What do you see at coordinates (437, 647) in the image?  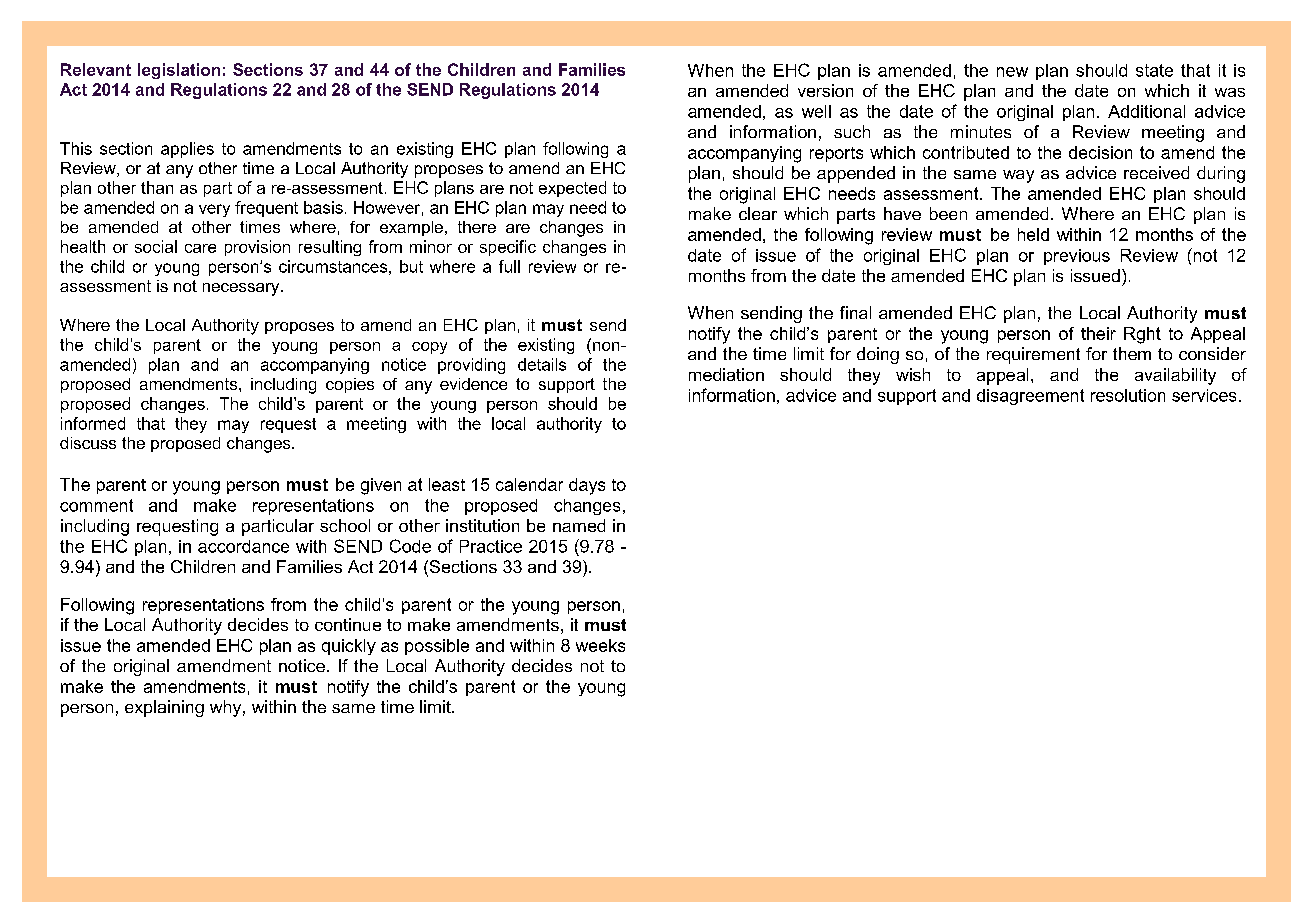 I see `possible` at bounding box center [437, 647].
